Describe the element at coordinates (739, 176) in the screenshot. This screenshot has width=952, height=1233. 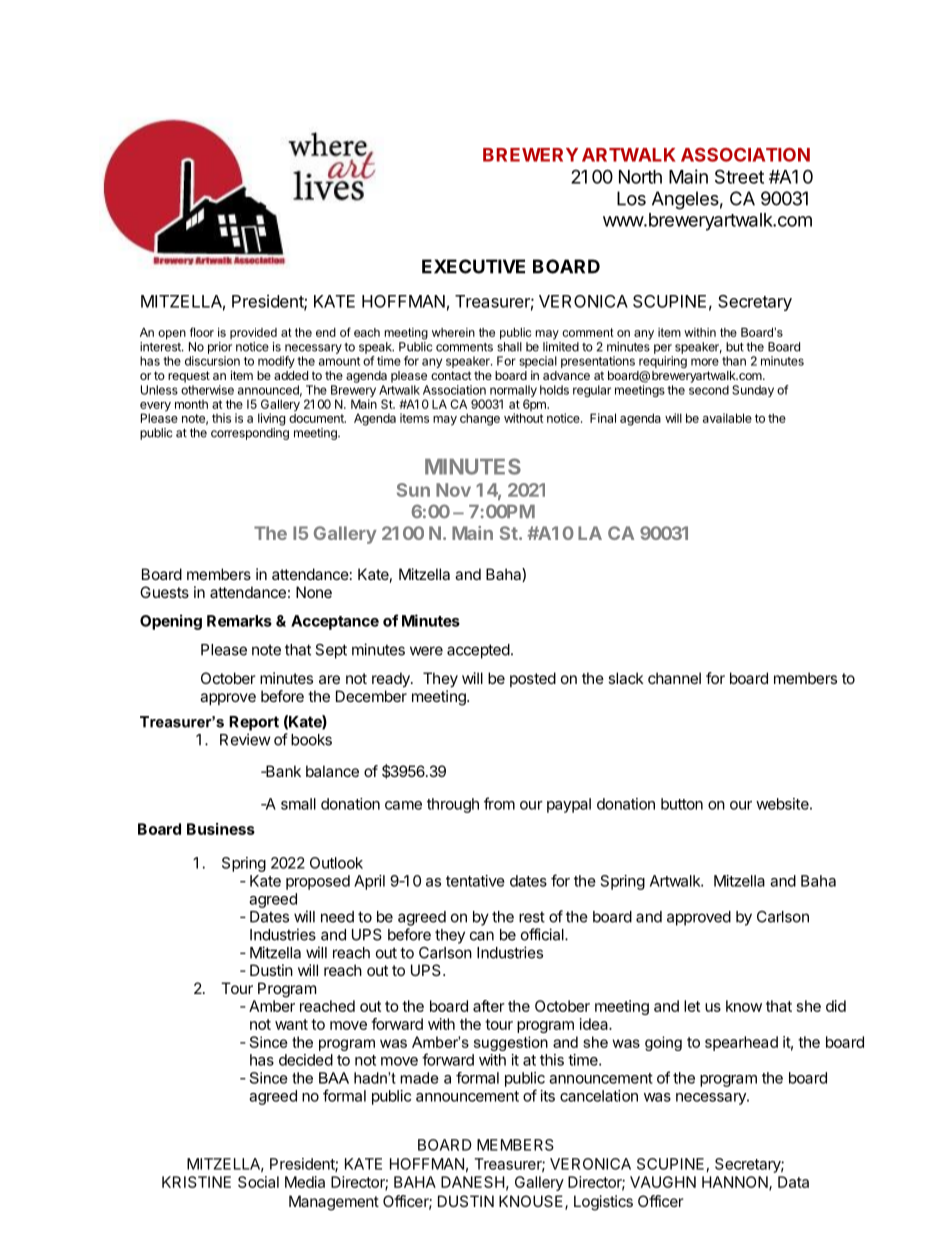
I see `Street` at that location.
